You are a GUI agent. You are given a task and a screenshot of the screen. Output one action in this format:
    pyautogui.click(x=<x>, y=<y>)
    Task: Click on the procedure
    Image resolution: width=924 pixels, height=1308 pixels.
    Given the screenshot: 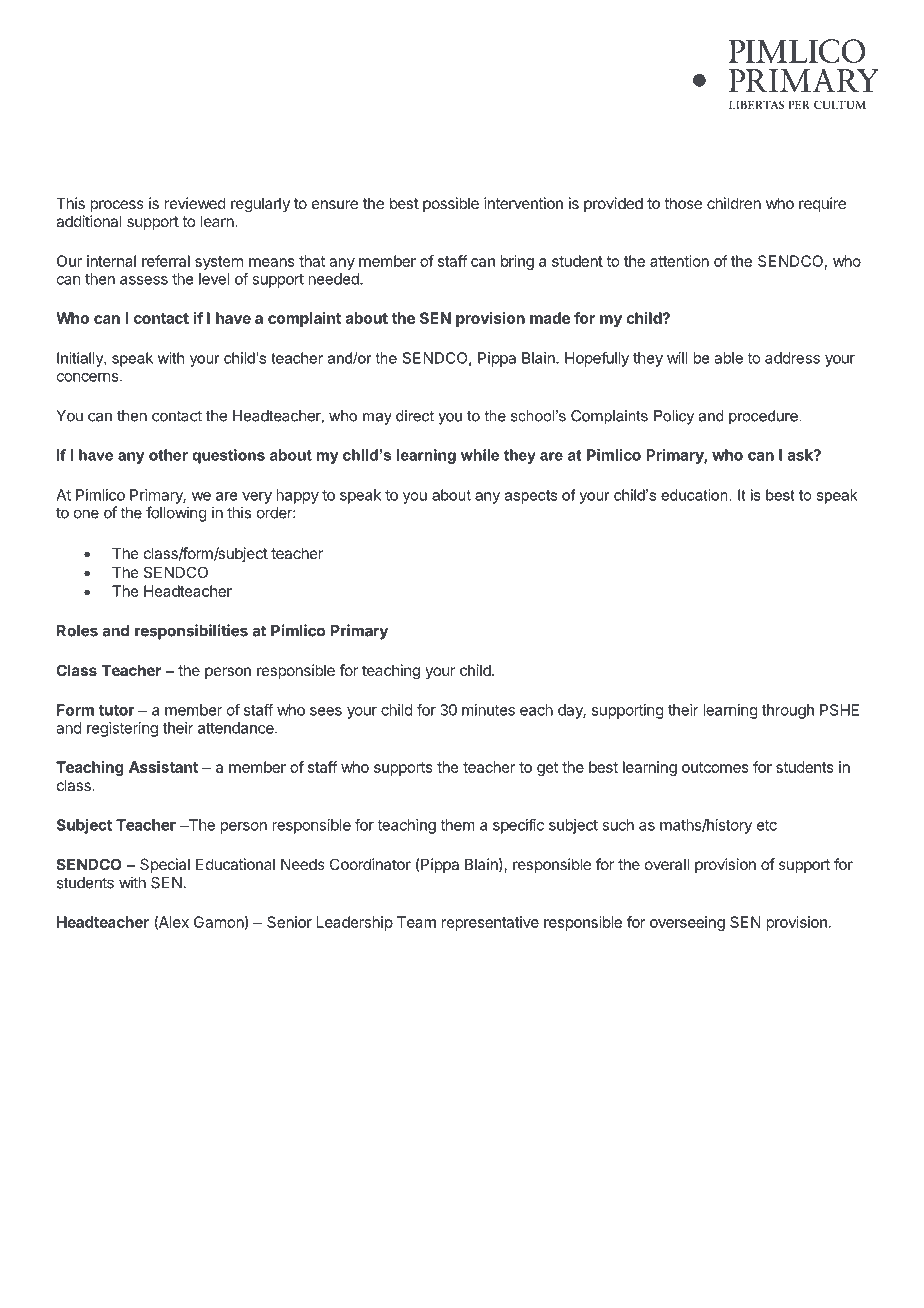 What is the action you would take?
    pyautogui.click(x=764, y=417)
